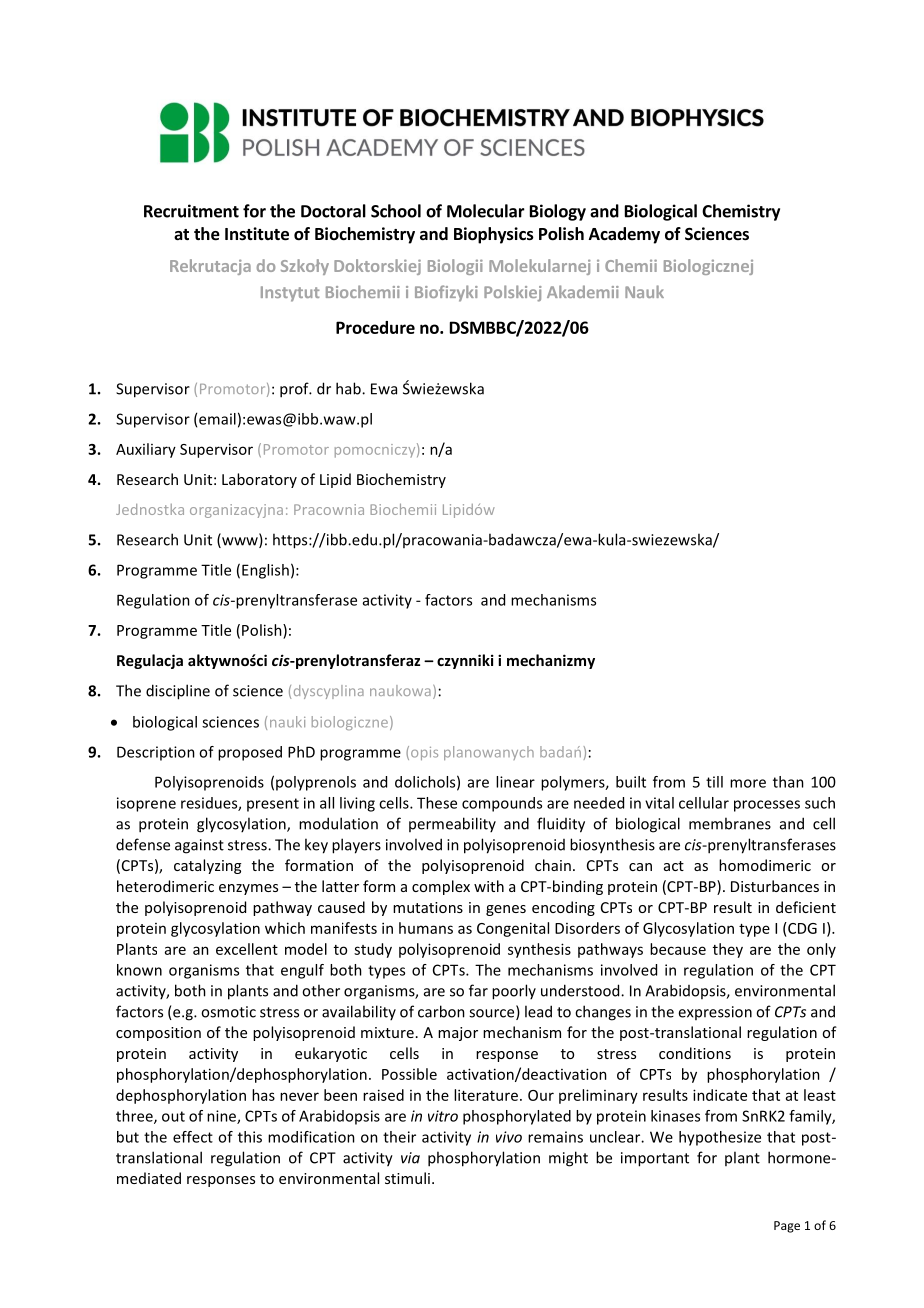 The image size is (924, 1308). Describe the element at coordinates (714, 782) in the screenshot. I see `till` at that location.
